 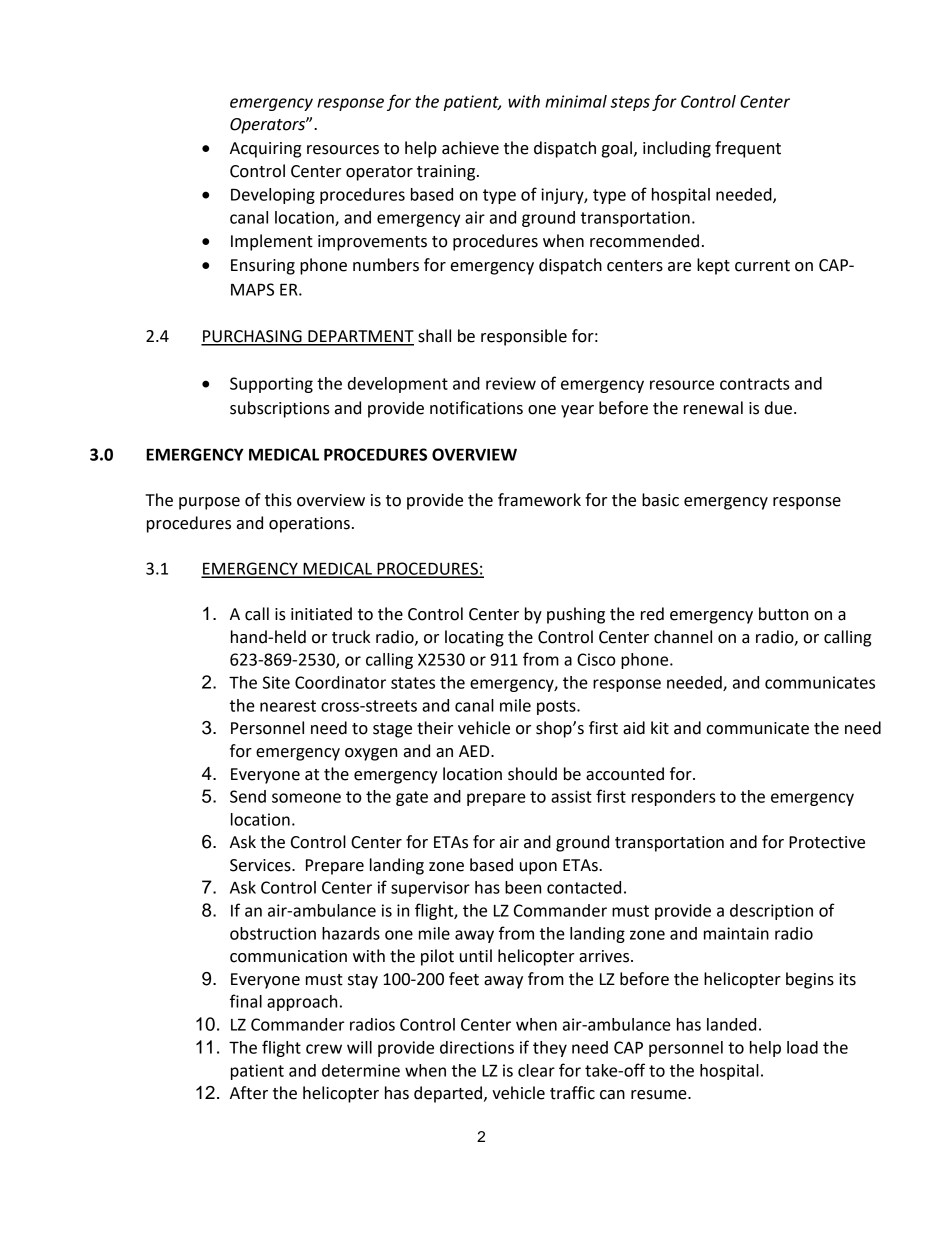 I want to click on minimal, so click(x=576, y=101).
